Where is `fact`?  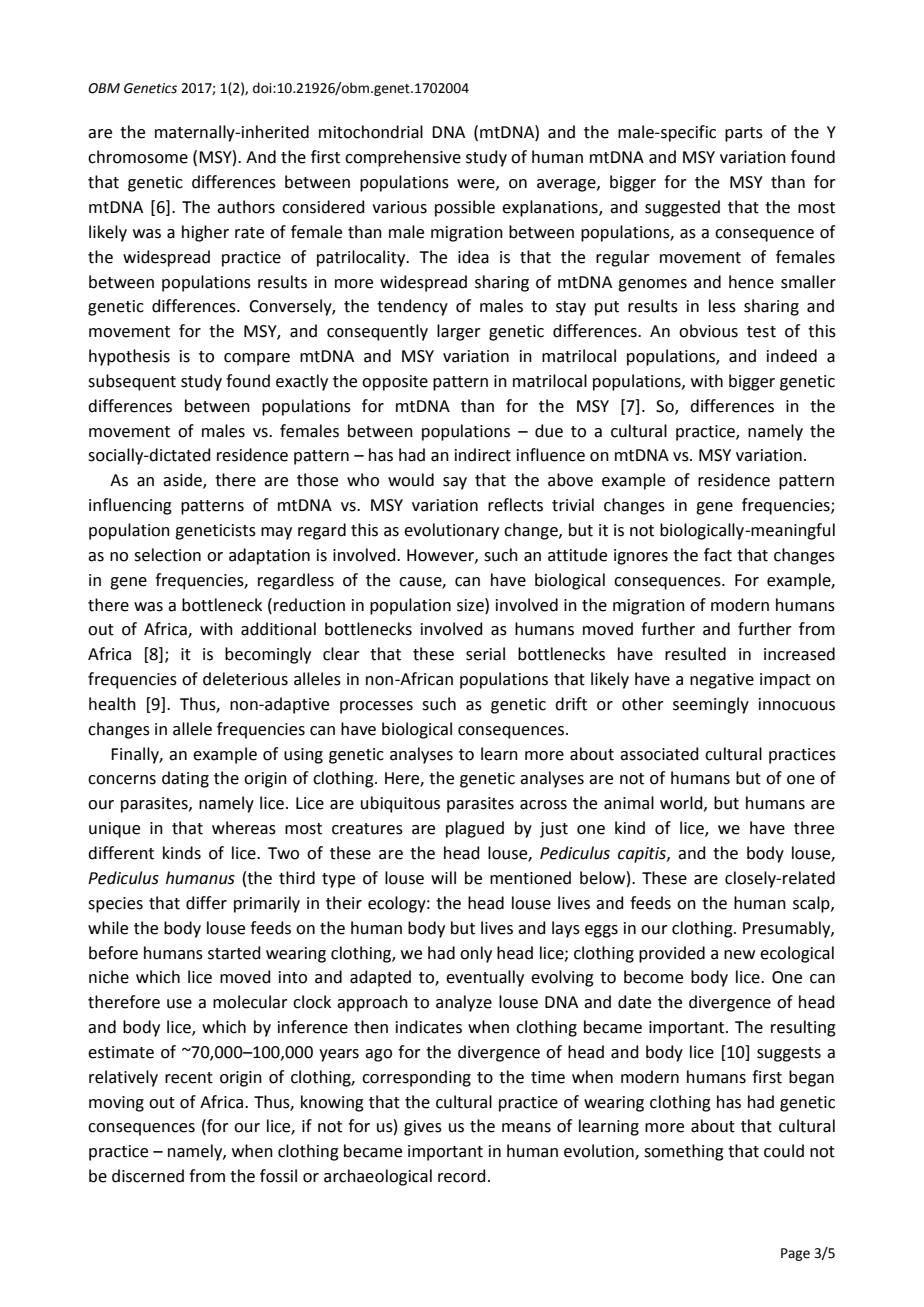
fact is located at coordinates (718, 555).
